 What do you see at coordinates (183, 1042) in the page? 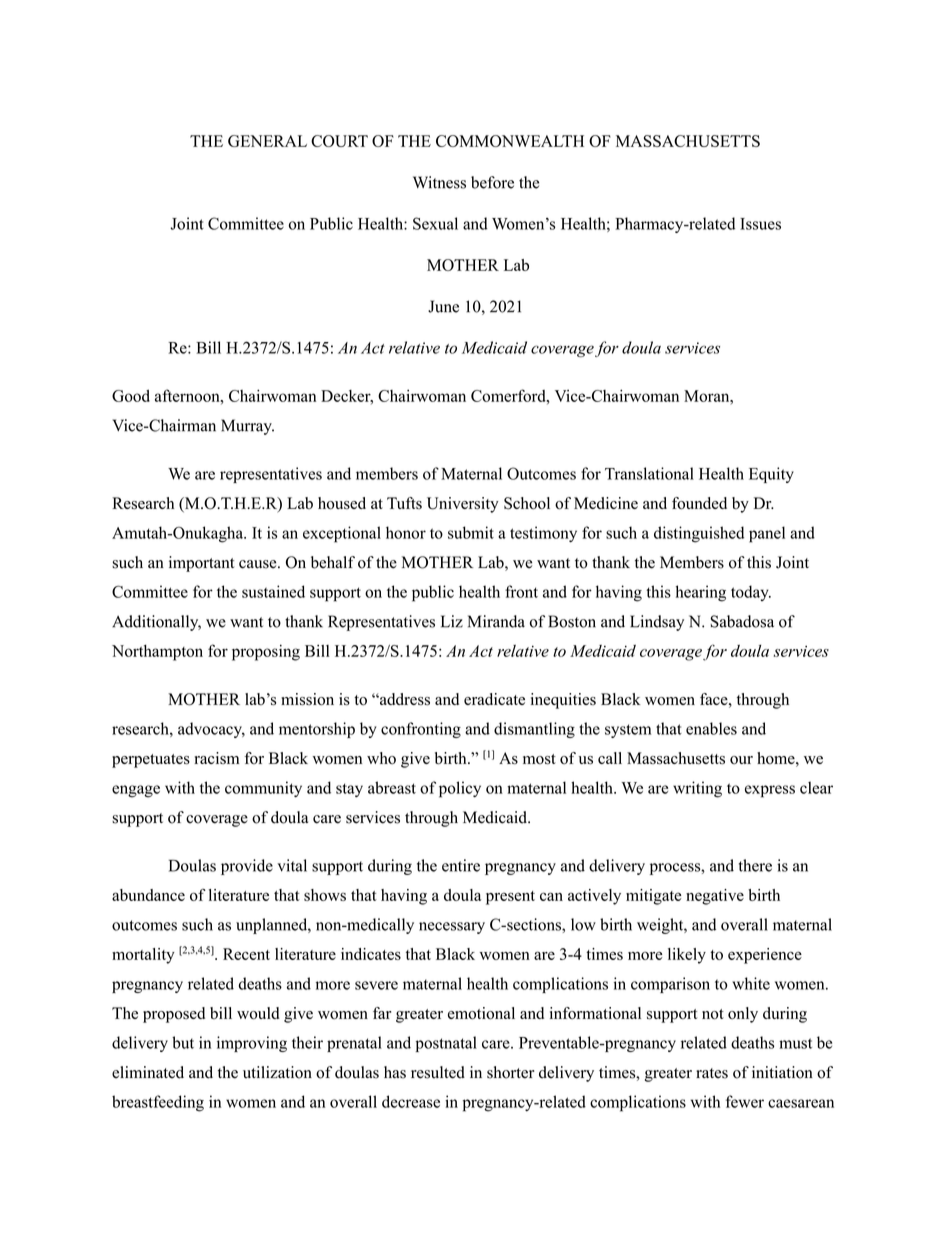
I see `but` at bounding box center [183, 1042].
